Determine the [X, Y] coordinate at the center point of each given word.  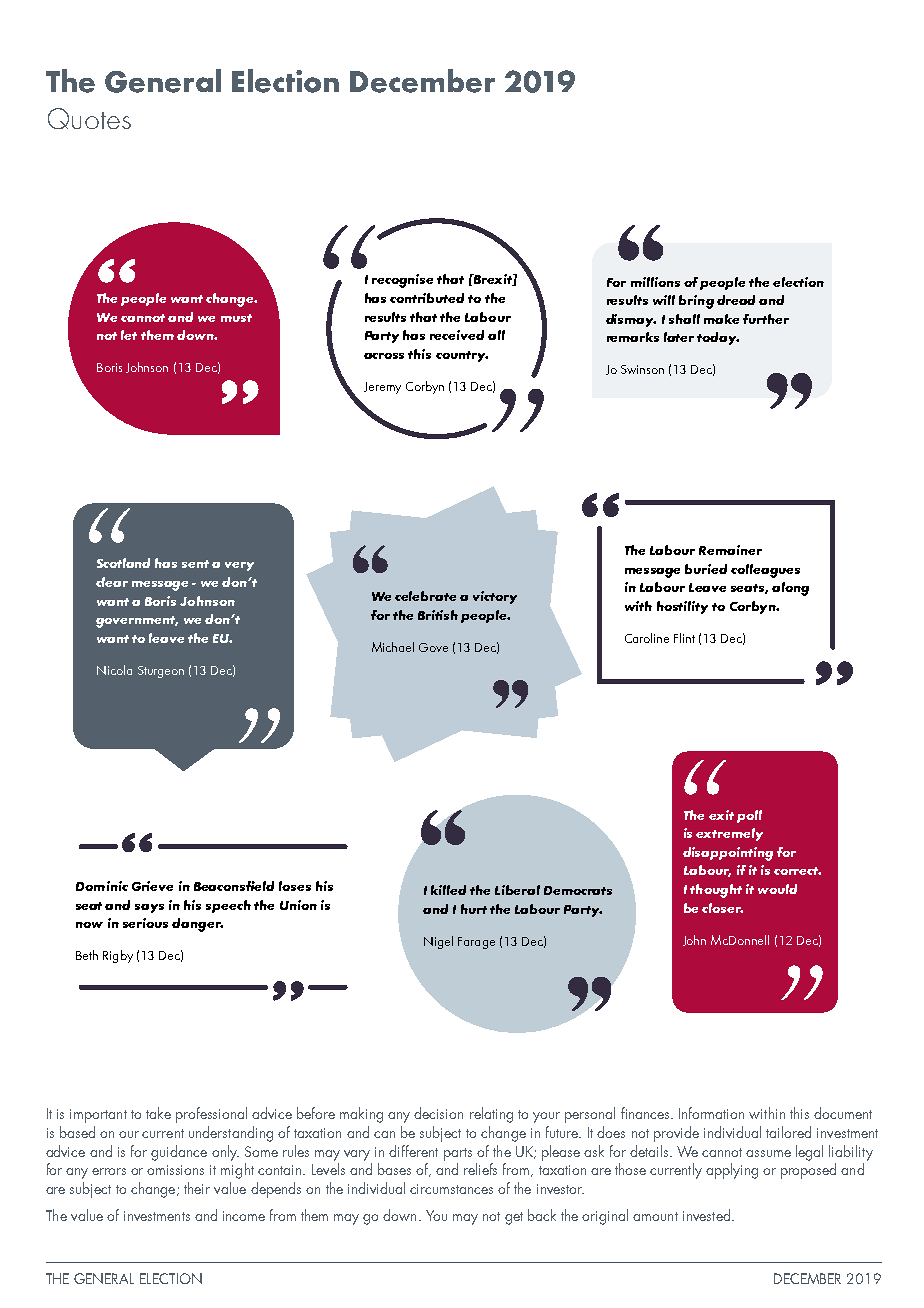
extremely [729, 834]
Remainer [730, 550]
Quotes [89, 118]
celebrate [425, 596]
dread [736, 300]
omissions [175, 1170]
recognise [402, 281]
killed [448, 890]
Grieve [152, 886]
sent [195, 564]
